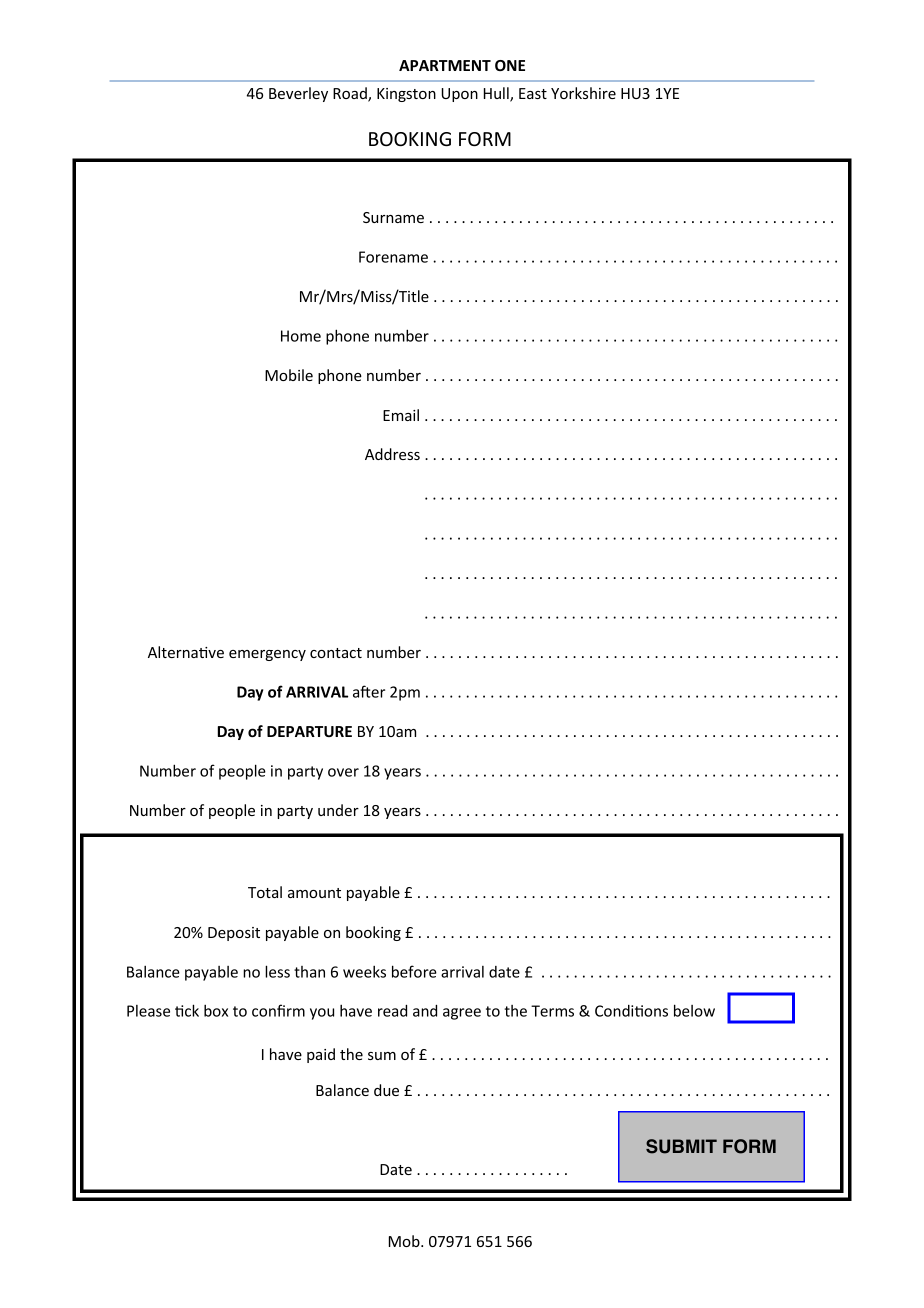 This page has height=1308, width=924. Describe the element at coordinates (631, 1011) in the page. I see `Conditions` at that location.
